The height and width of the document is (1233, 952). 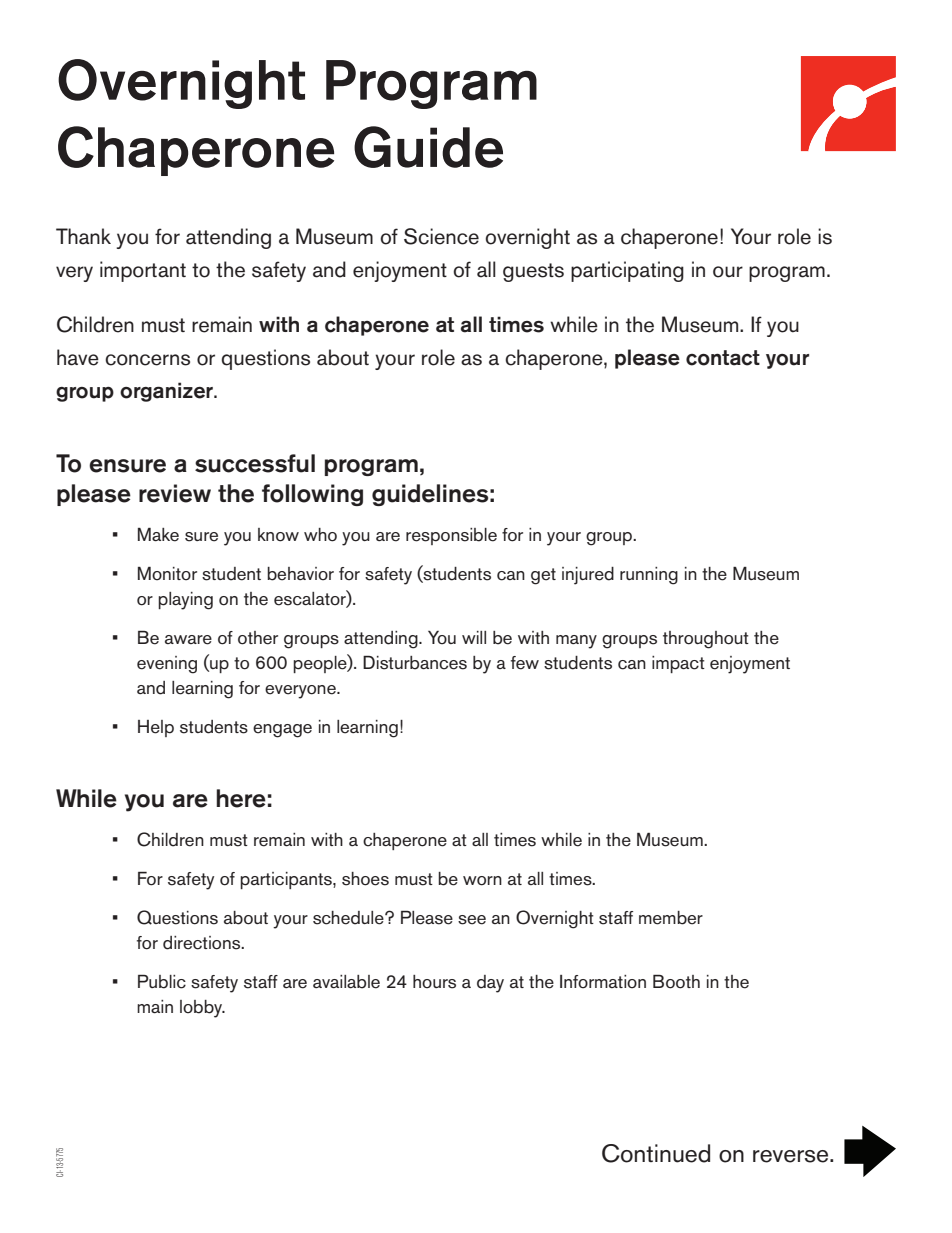 What do you see at coordinates (143, 271) in the document?
I see `important` at bounding box center [143, 271].
